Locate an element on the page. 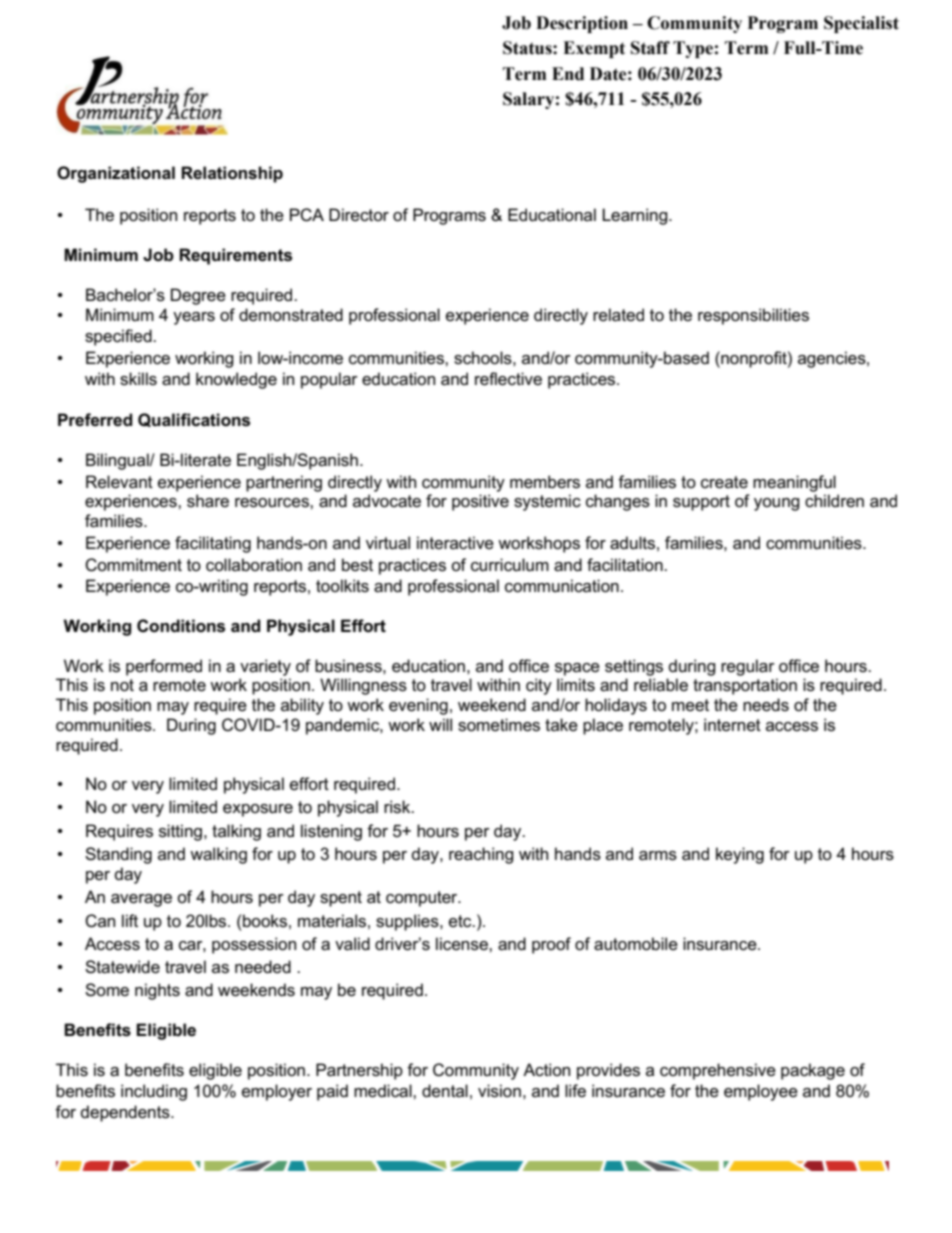 The image size is (952, 1233). Specialist is located at coordinates (861, 24).
